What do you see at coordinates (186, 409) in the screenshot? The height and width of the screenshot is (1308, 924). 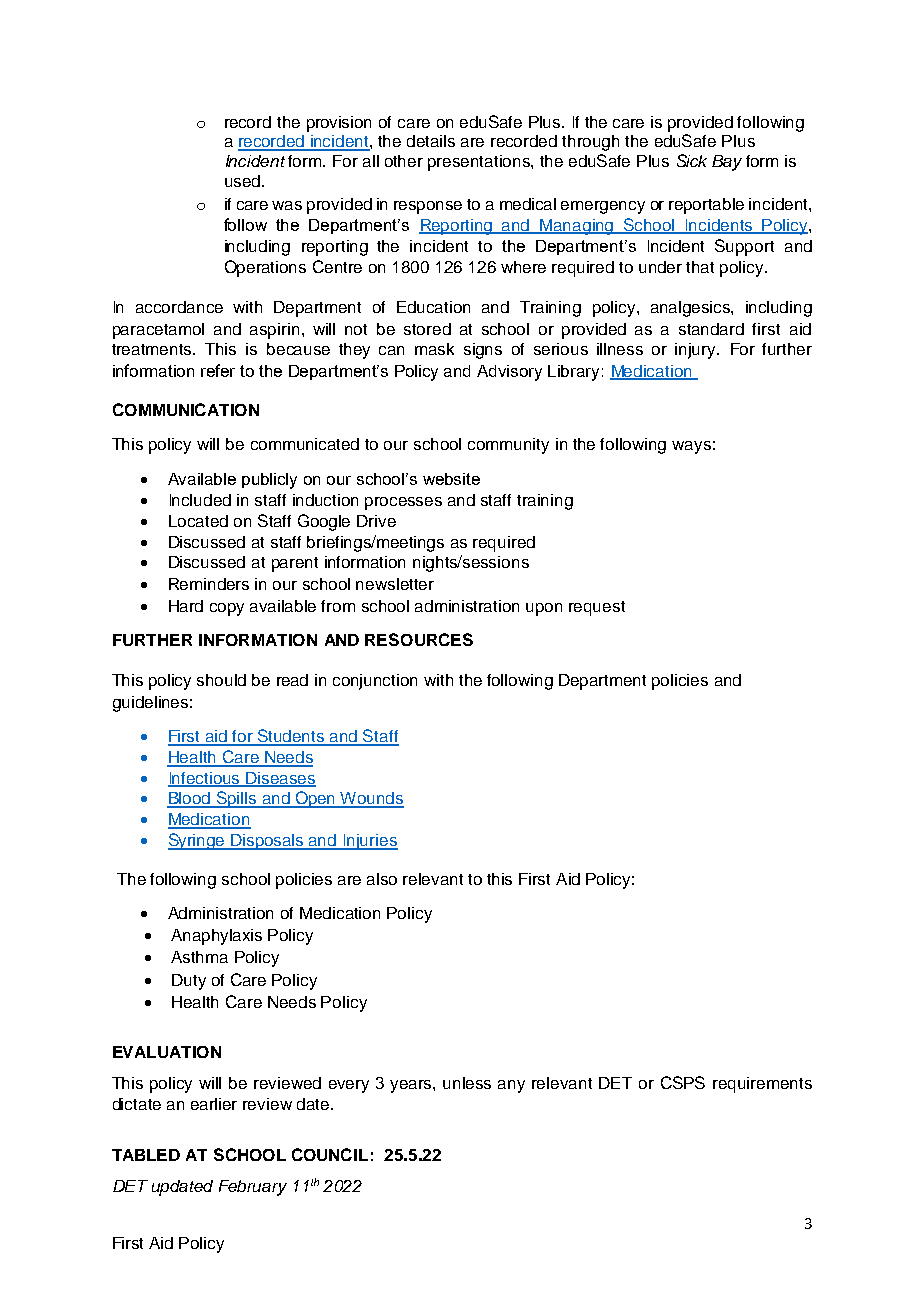 I see `COMMUNICATION` at bounding box center [186, 409].
